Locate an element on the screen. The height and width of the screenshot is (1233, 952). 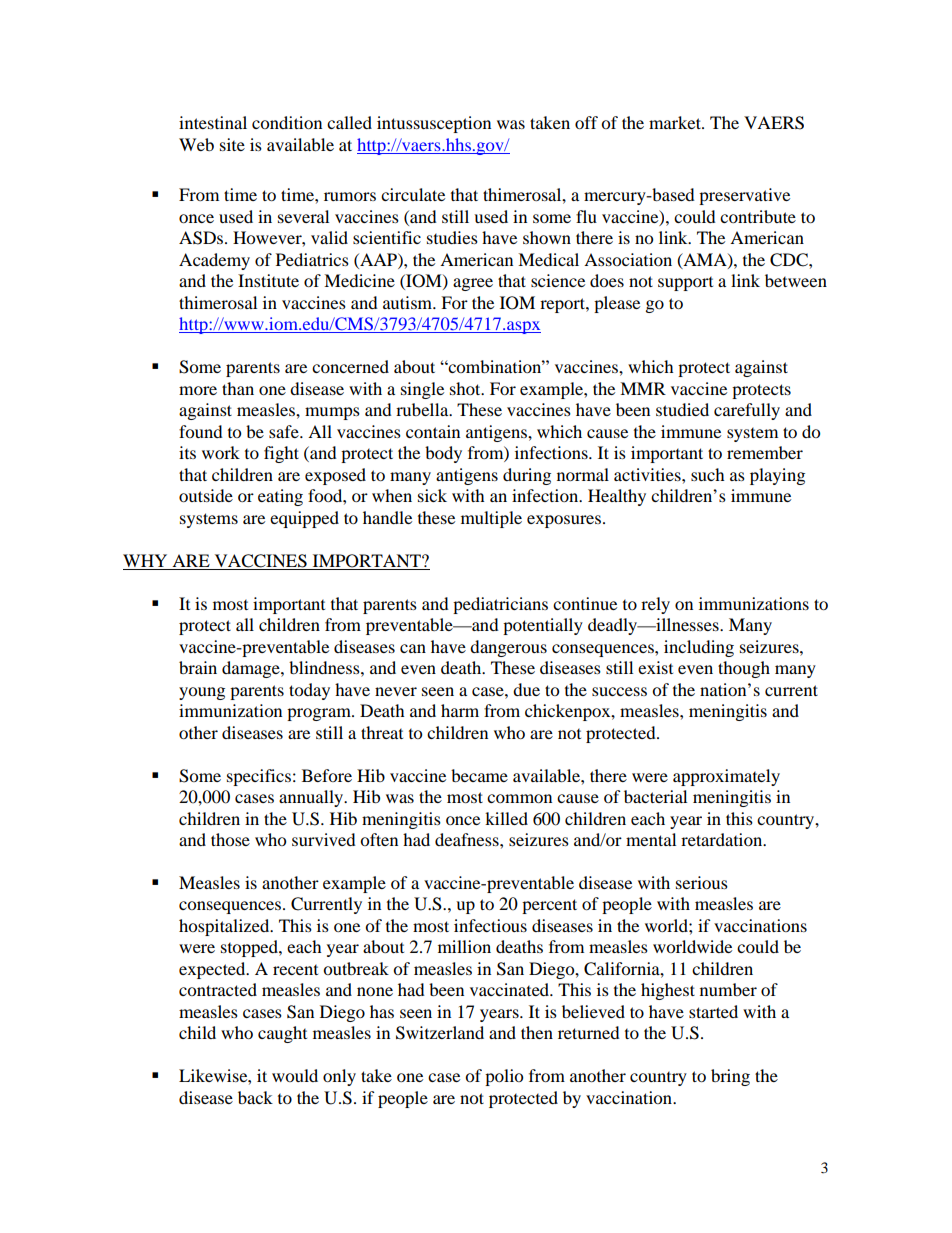
market is located at coordinates (676, 122).
